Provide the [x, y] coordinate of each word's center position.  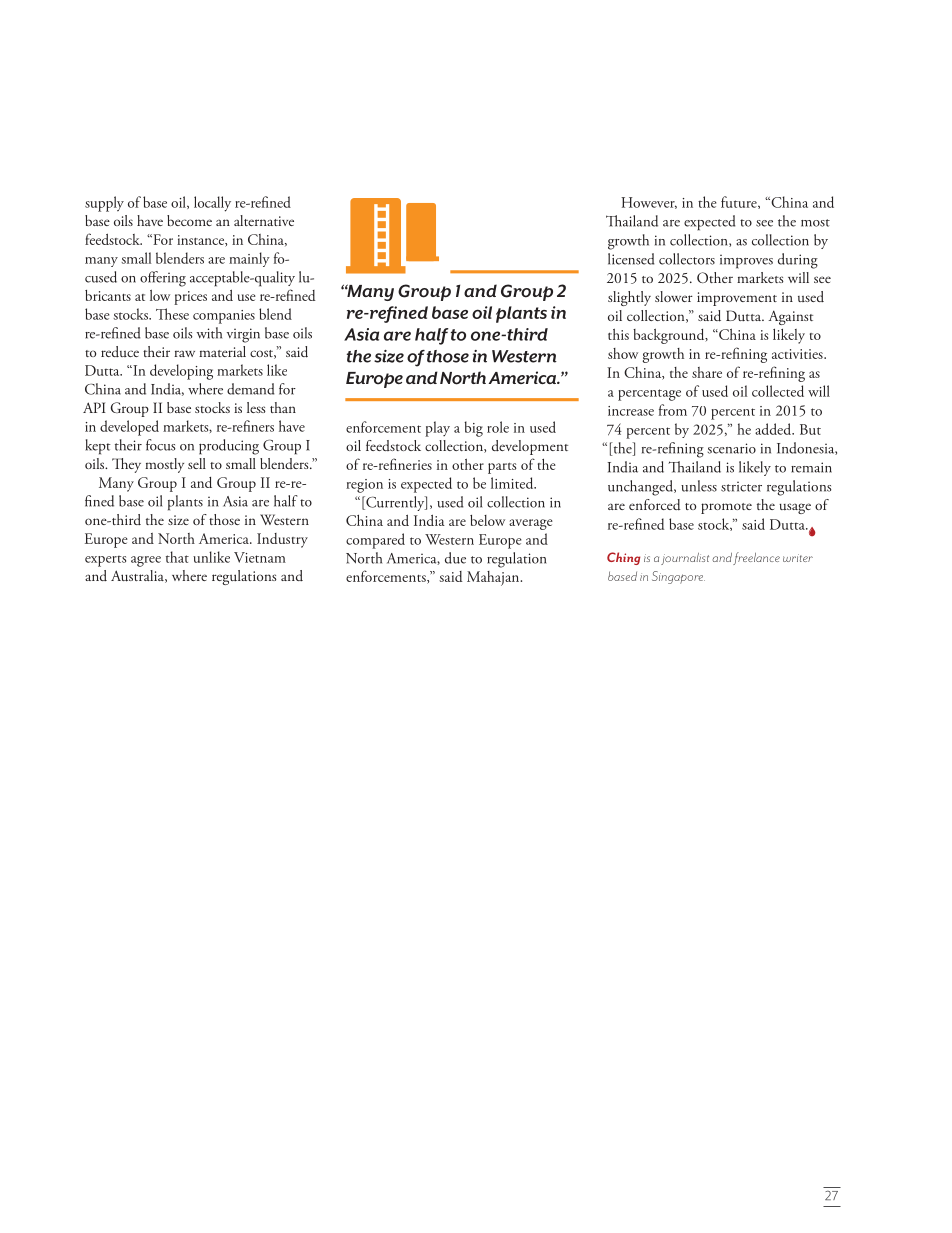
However [649, 203]
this [618, 334]
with [209, 333]
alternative [264, 220]
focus [160, 445]
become [189, 220]
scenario [732, 448]
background [670, 336]
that [177, 557]
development [530, 447]
